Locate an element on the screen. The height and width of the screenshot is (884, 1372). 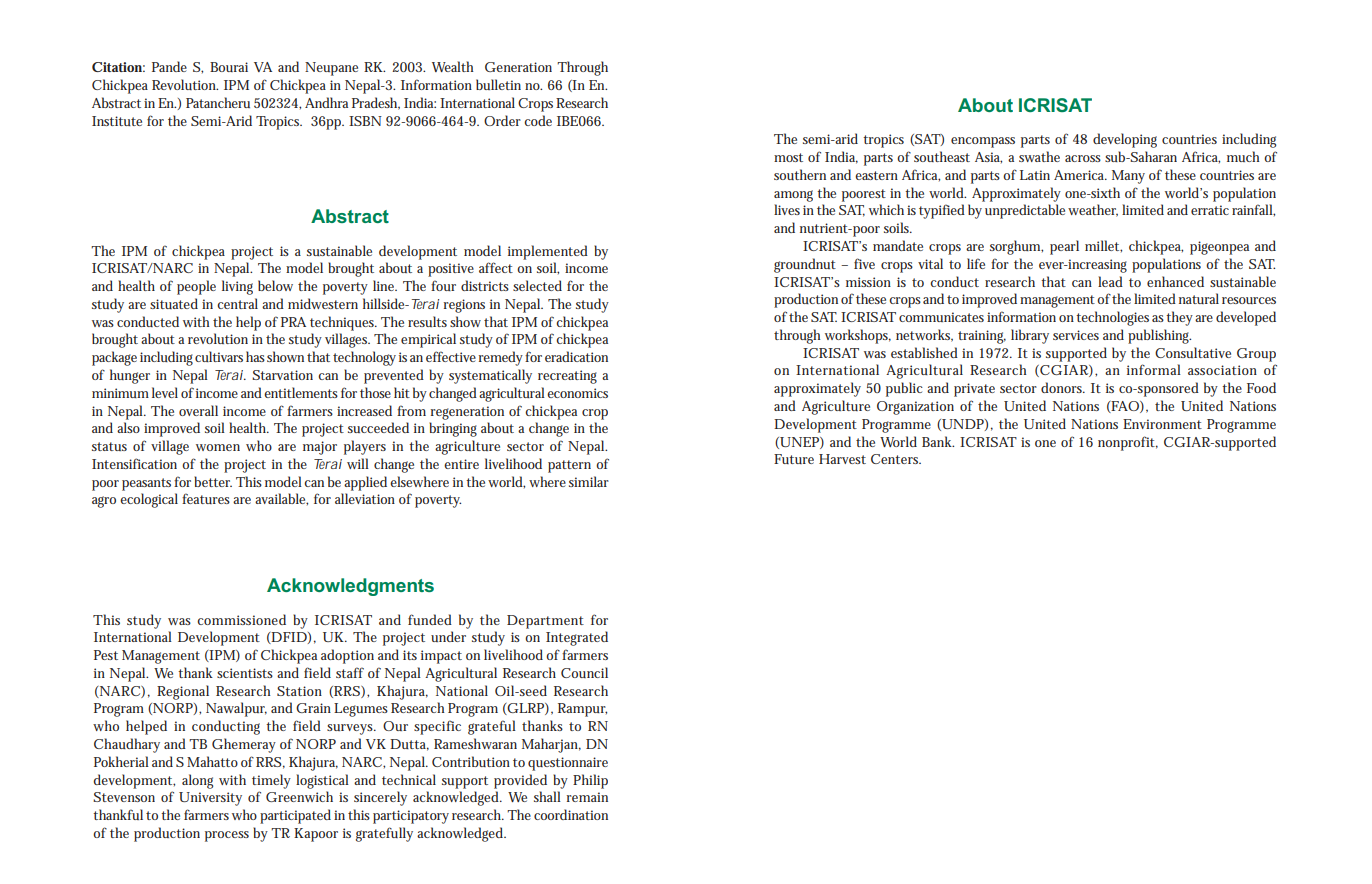
developing is located at coordinates (1125, 140).
